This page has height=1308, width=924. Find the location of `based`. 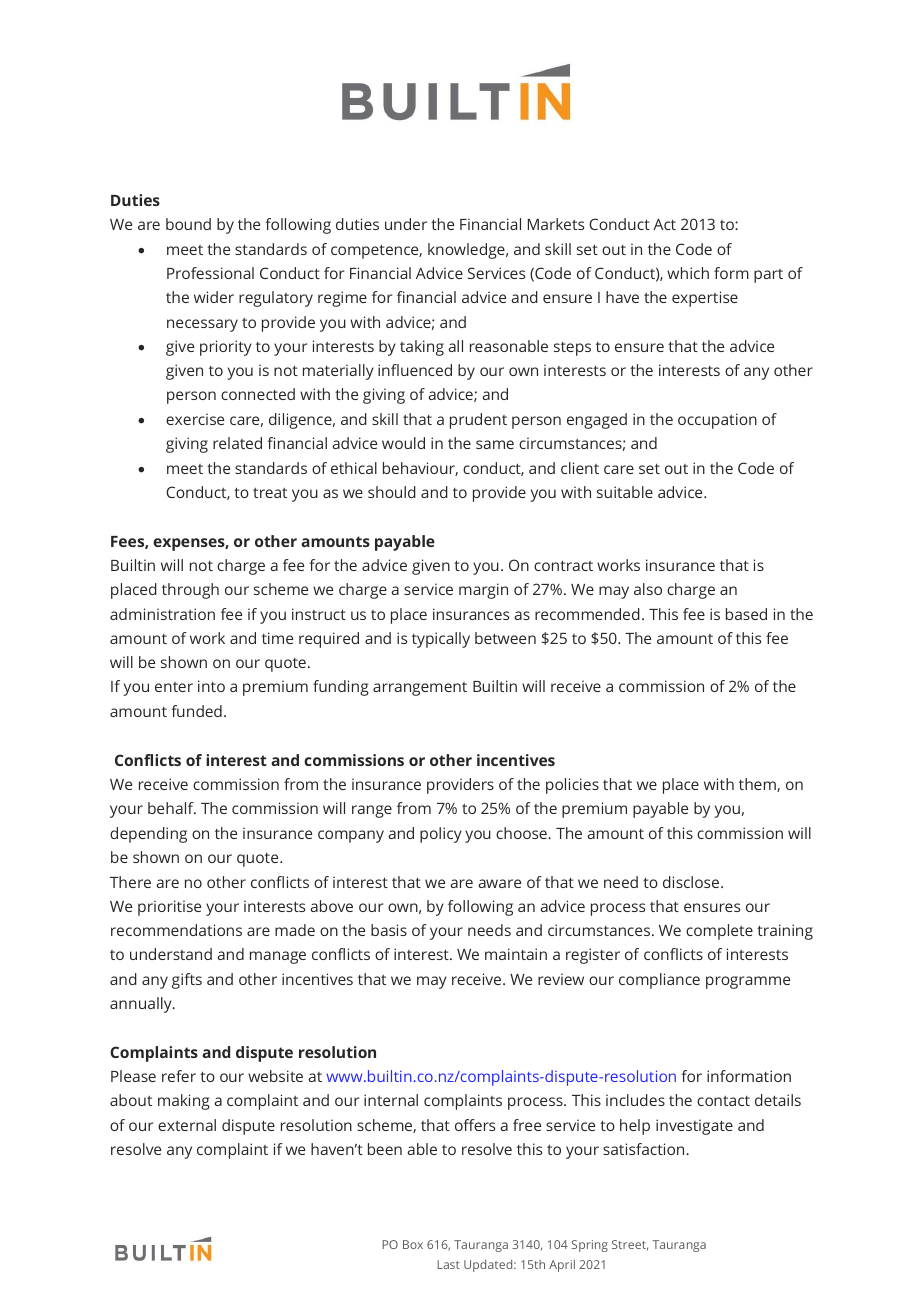

based is located at coordinates (746, 614).
